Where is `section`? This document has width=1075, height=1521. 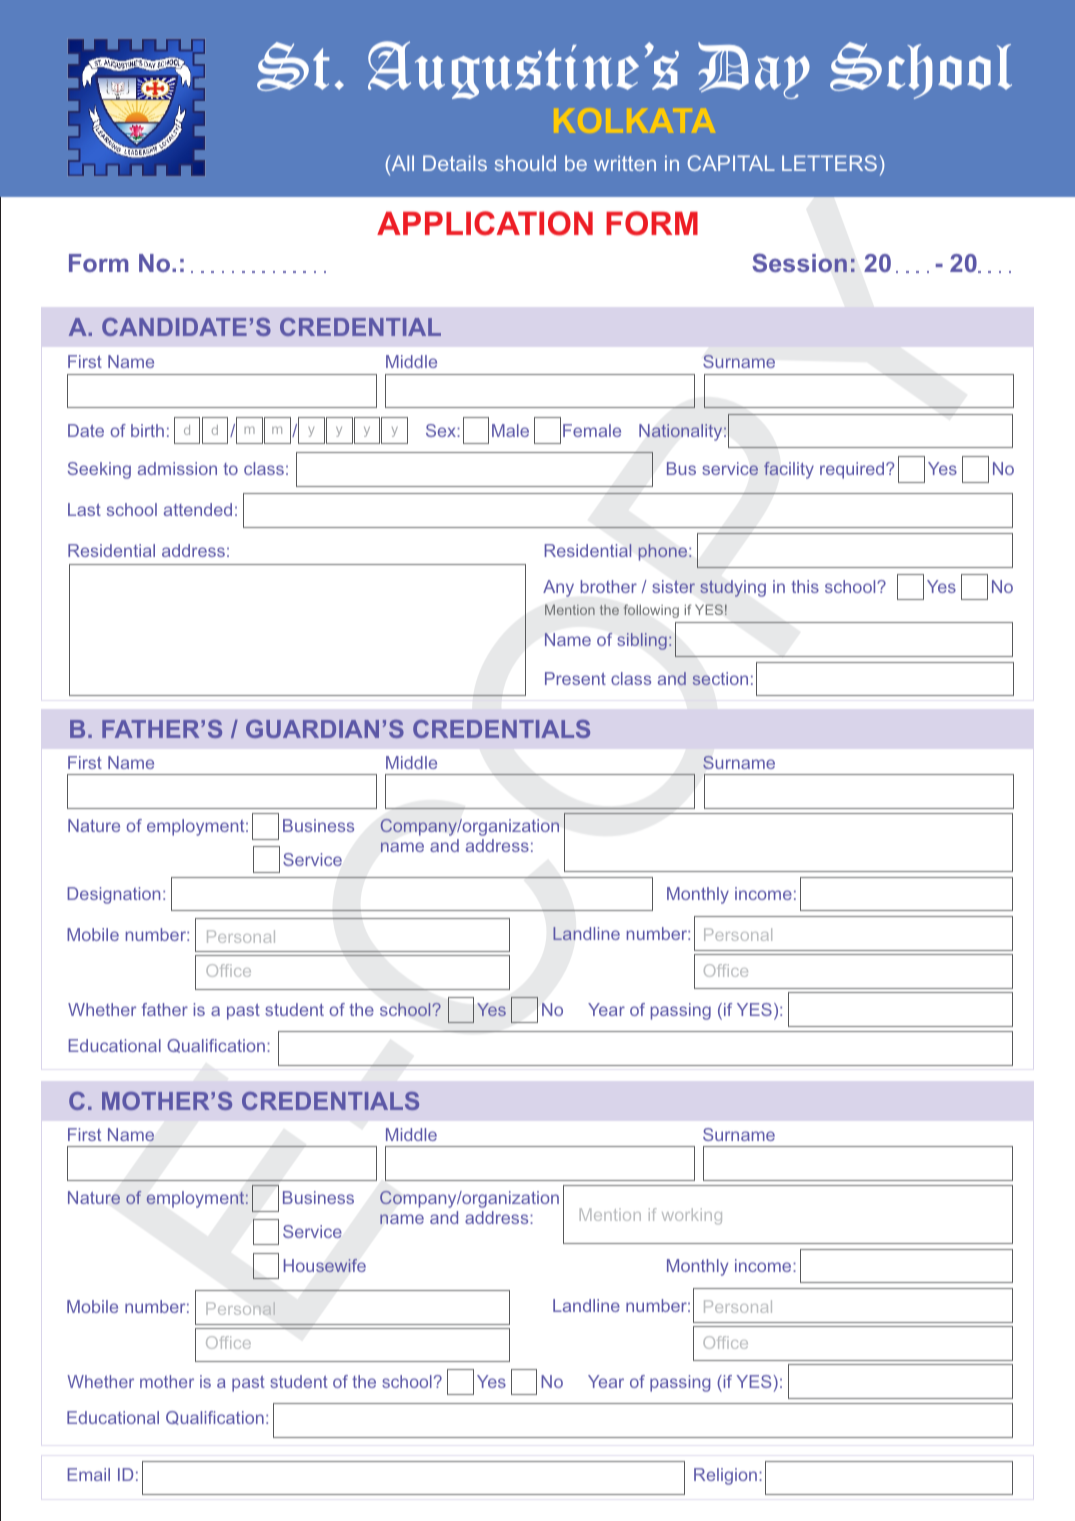
section is located at coordinates (720, 678).
